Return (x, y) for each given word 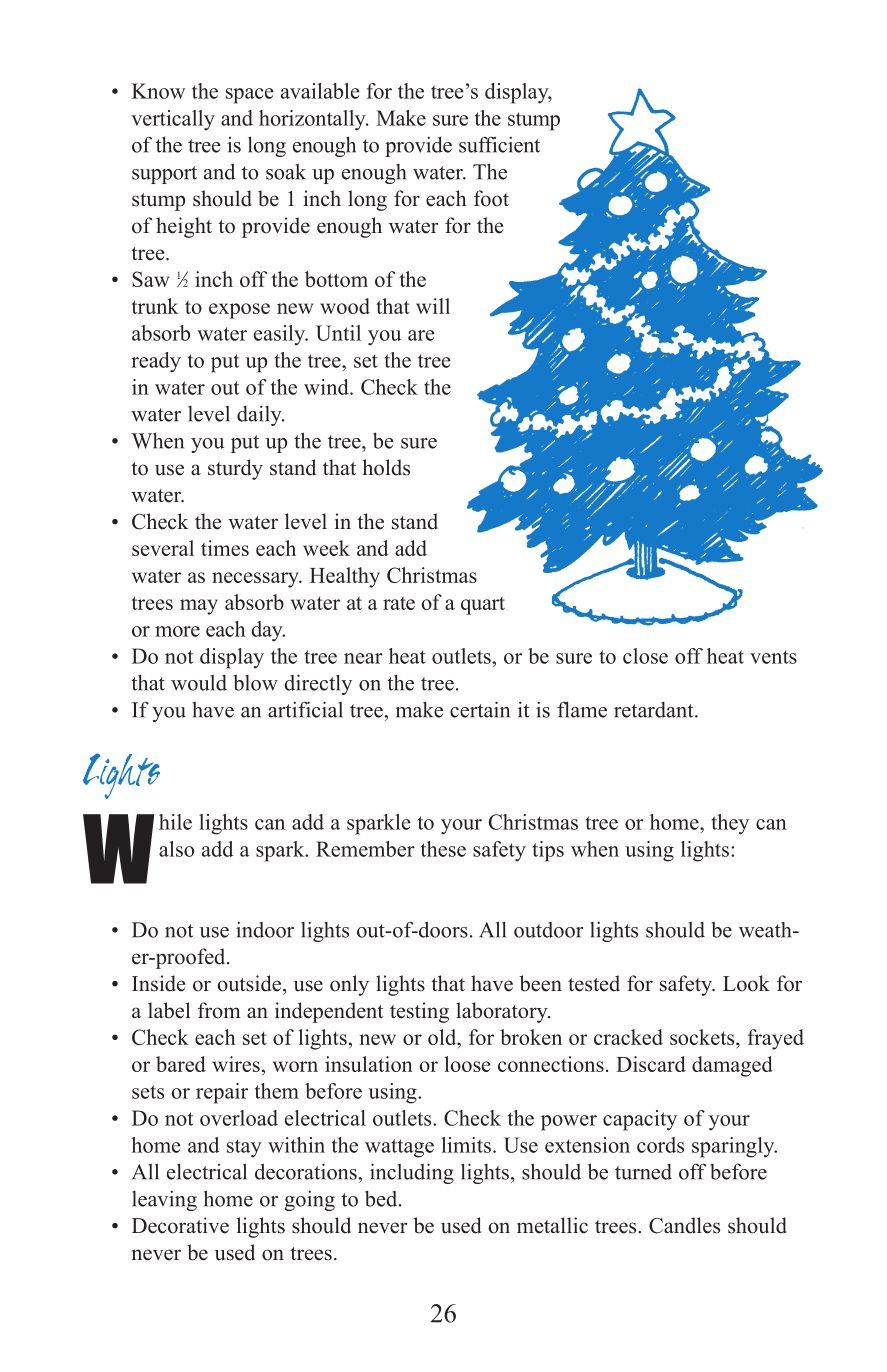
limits (466, 1145)
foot (491, 198)
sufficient (499, 144)
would (199, 683)
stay (244, 1148)
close (645, 656)
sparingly (734, 1147)
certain (480, 709)
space (250, 96)
